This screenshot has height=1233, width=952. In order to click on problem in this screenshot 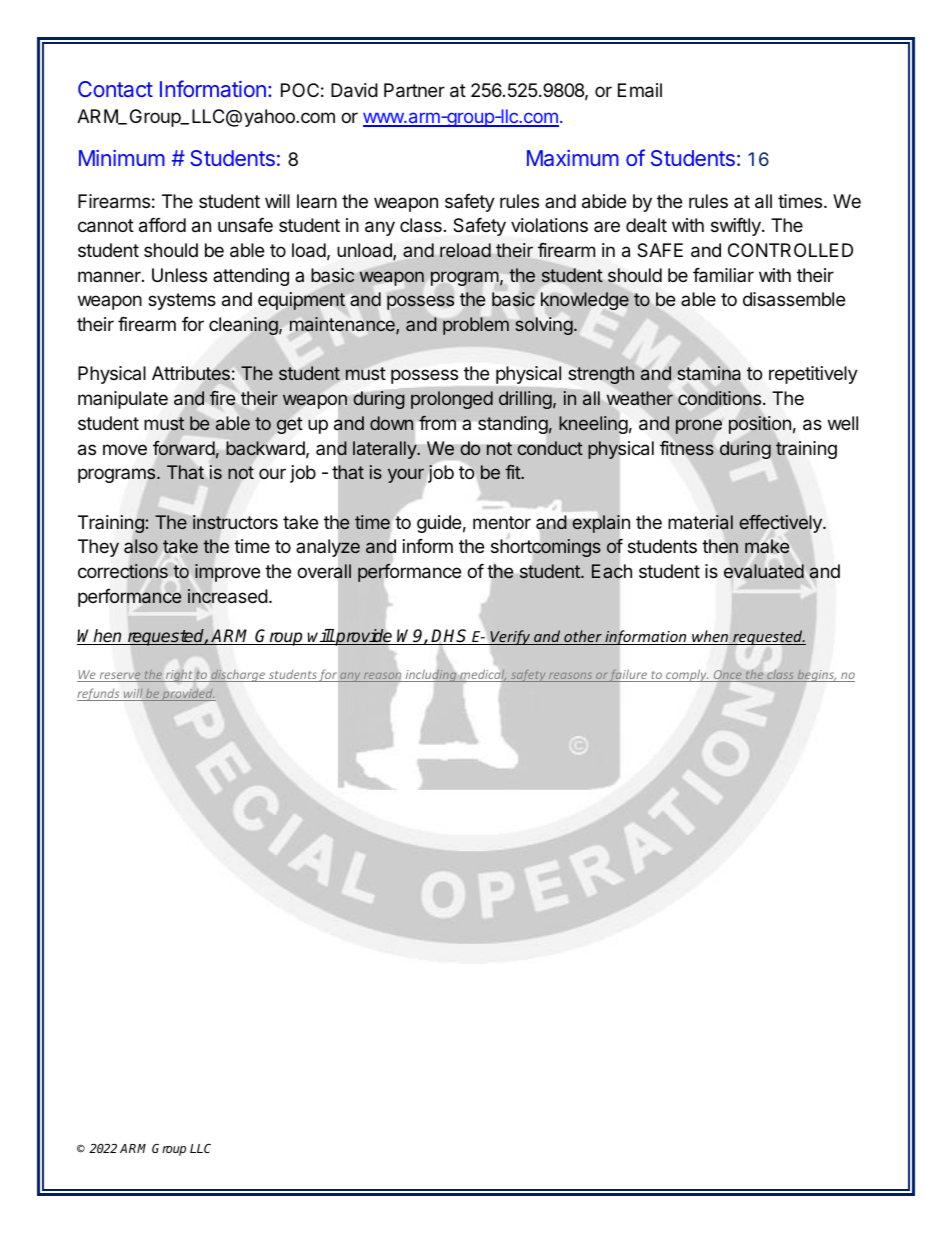, I will do `click(476, 326)`.
